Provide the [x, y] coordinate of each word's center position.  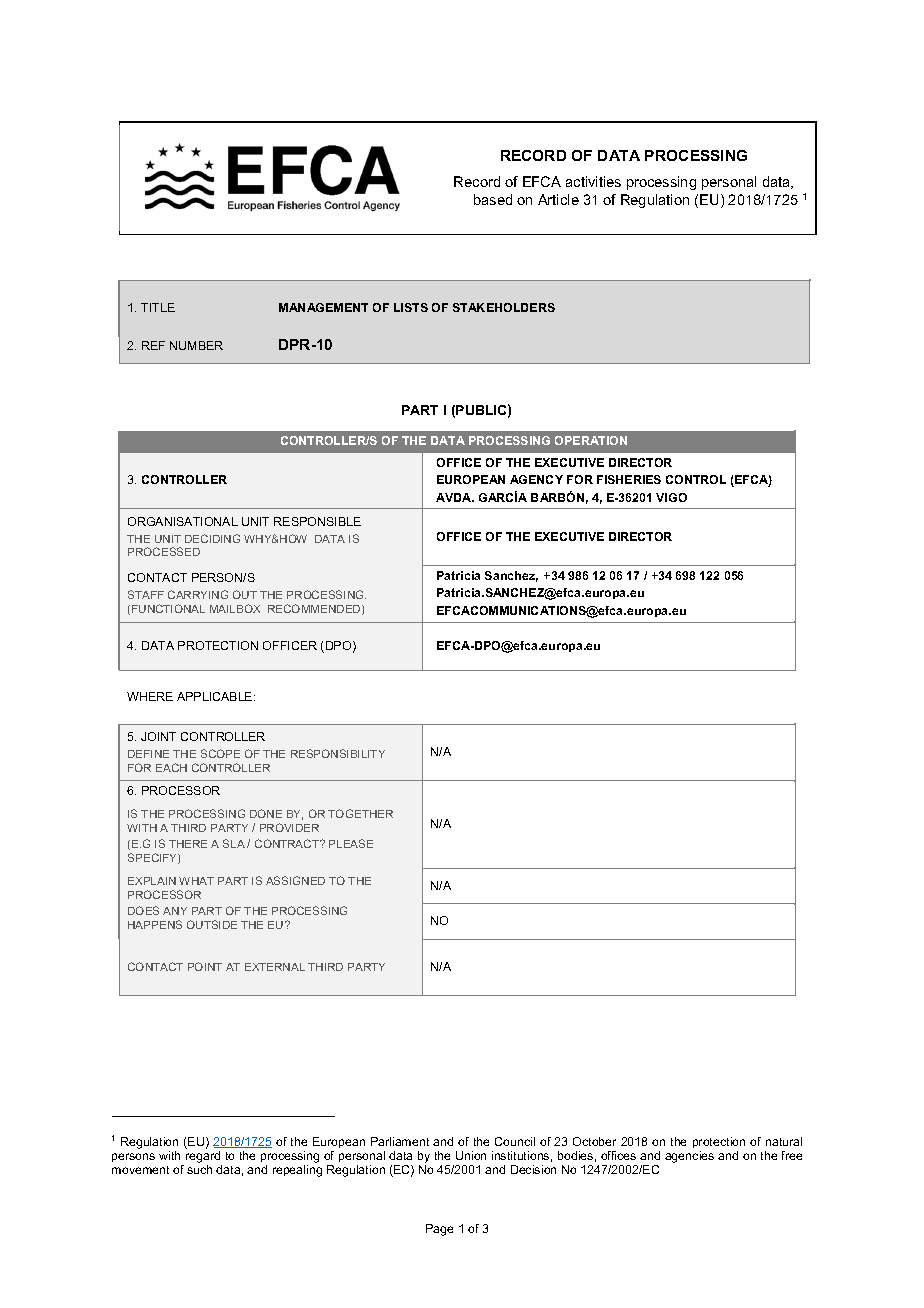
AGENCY [536, 479]
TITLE [158, 307]
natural [784, 1141]
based [493, 199]
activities [593, 181]
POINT [205, 966]
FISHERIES [629, 479]
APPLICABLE [216, 696]
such [199, 1169]
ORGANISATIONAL [183, 521]
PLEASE [351, 843]
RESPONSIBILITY [338, 753]
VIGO [671, 497]
